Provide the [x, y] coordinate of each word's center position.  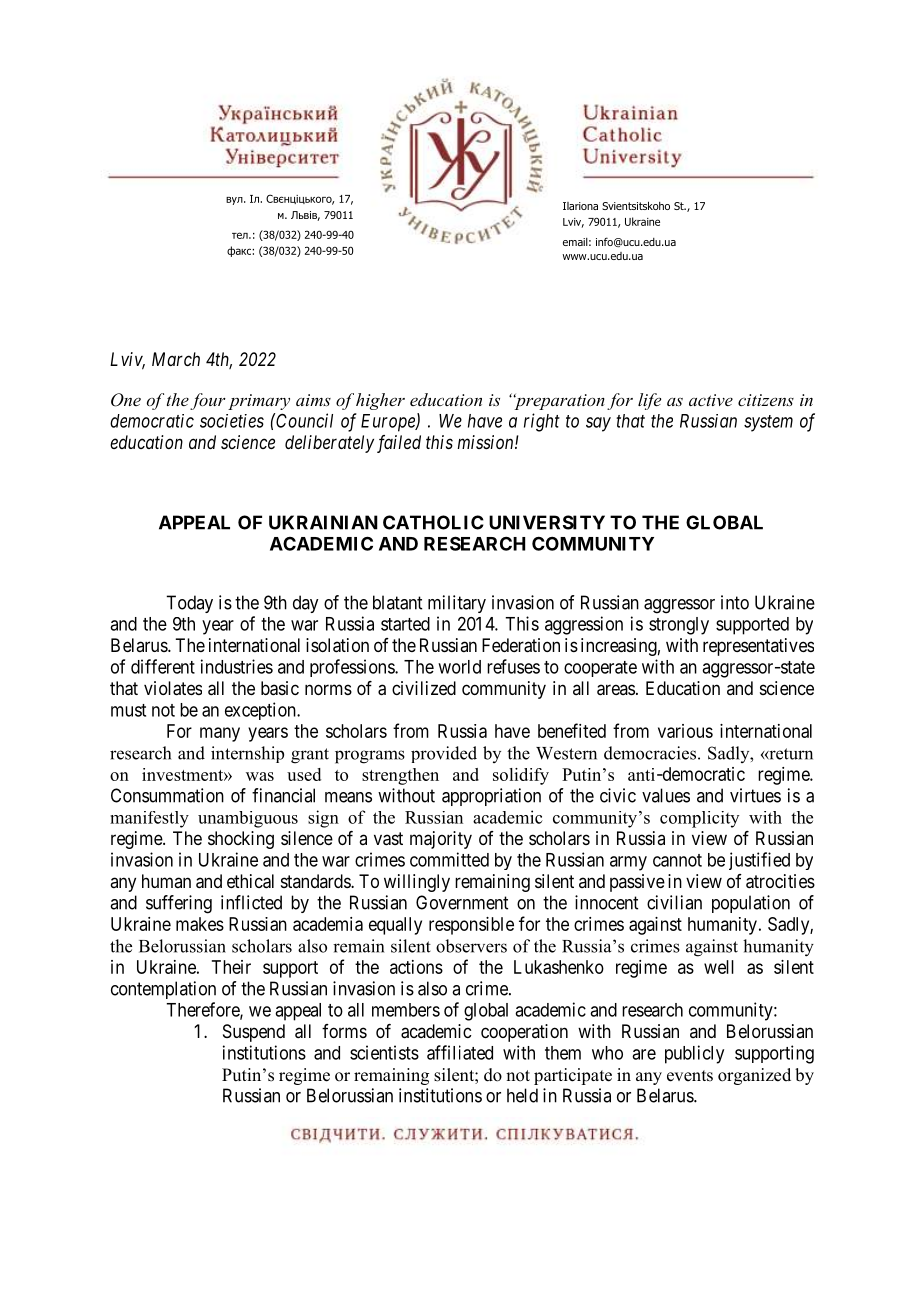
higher [380, 401]
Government [462, 902]
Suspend [254, 1033]
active [711, 400]
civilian [674, 902]
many [220, 734]
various [685, 731]
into [735, 602]
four [208, 401]
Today [189, 604]
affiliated [460, 1052]
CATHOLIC [433, 522]
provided [444, 754]
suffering [179, 904]
